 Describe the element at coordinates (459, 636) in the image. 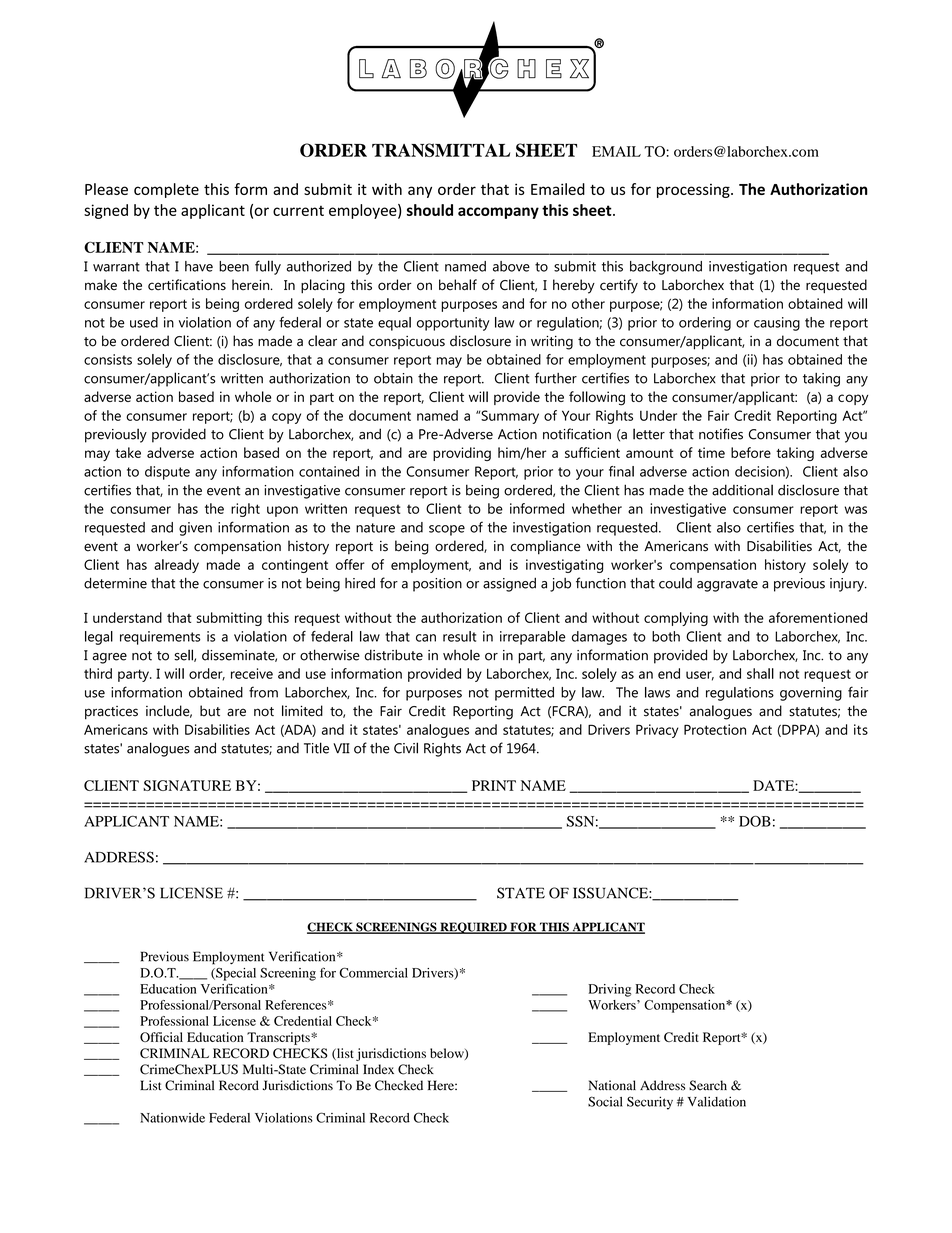

I see `result` at that location.
